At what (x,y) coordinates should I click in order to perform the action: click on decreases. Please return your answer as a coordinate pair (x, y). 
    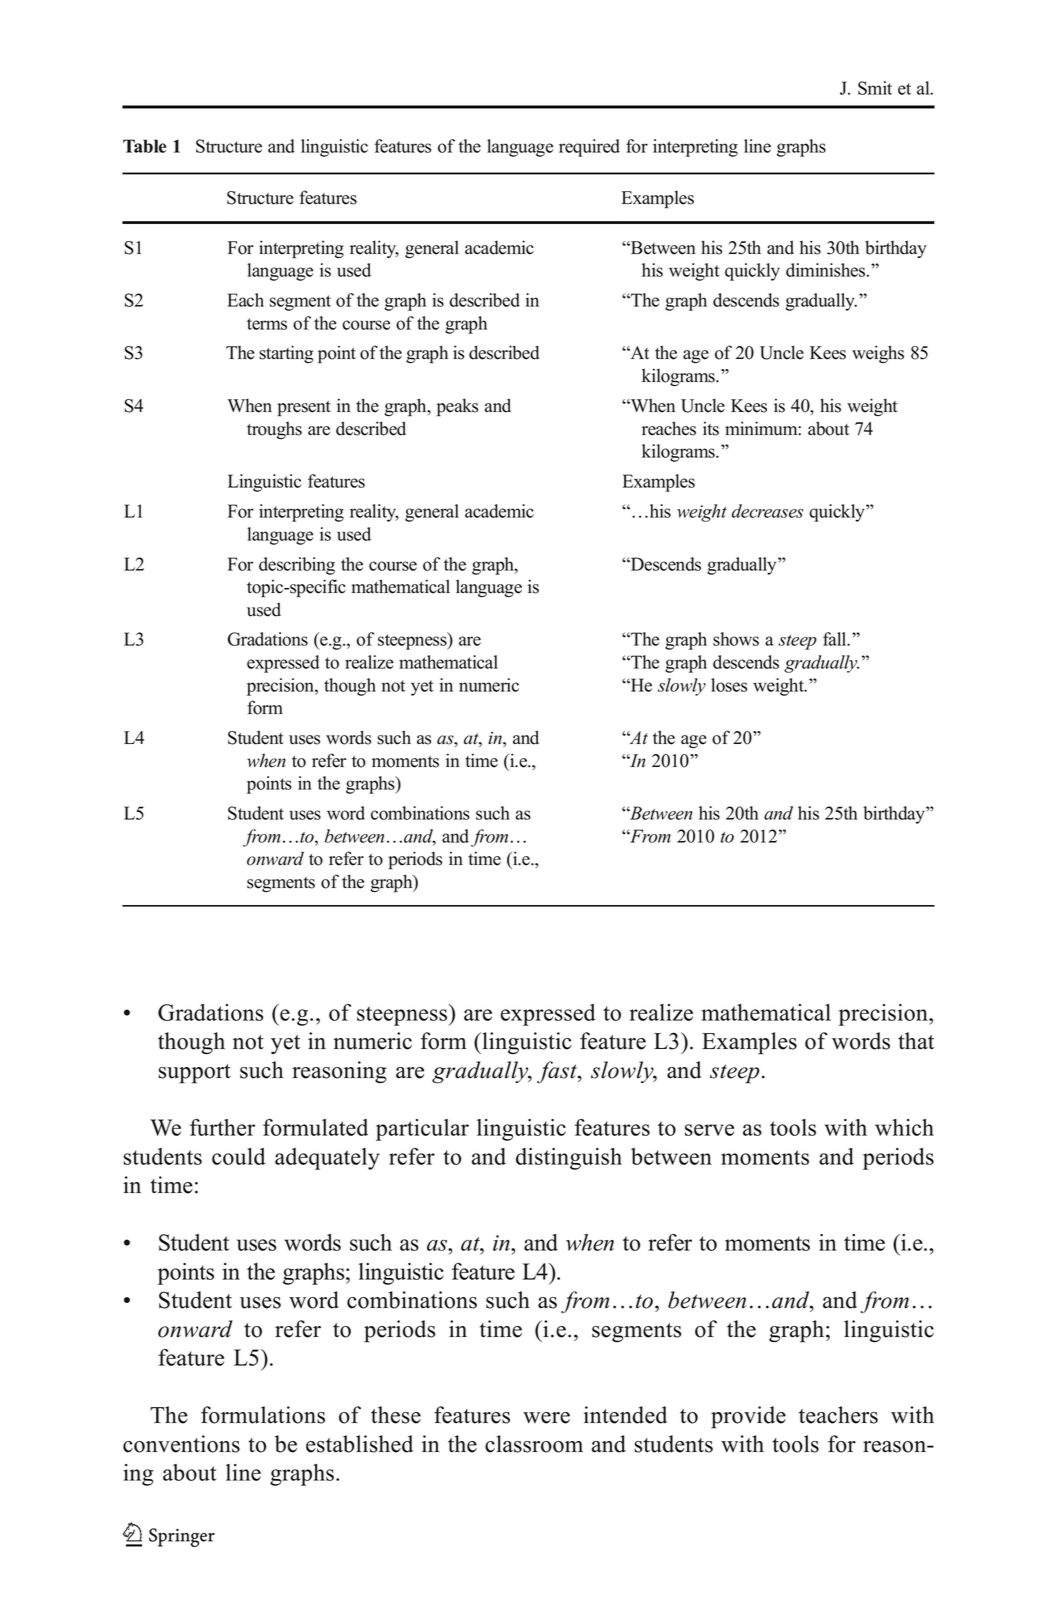
    Looking at the image, I should click on (768, 511).
